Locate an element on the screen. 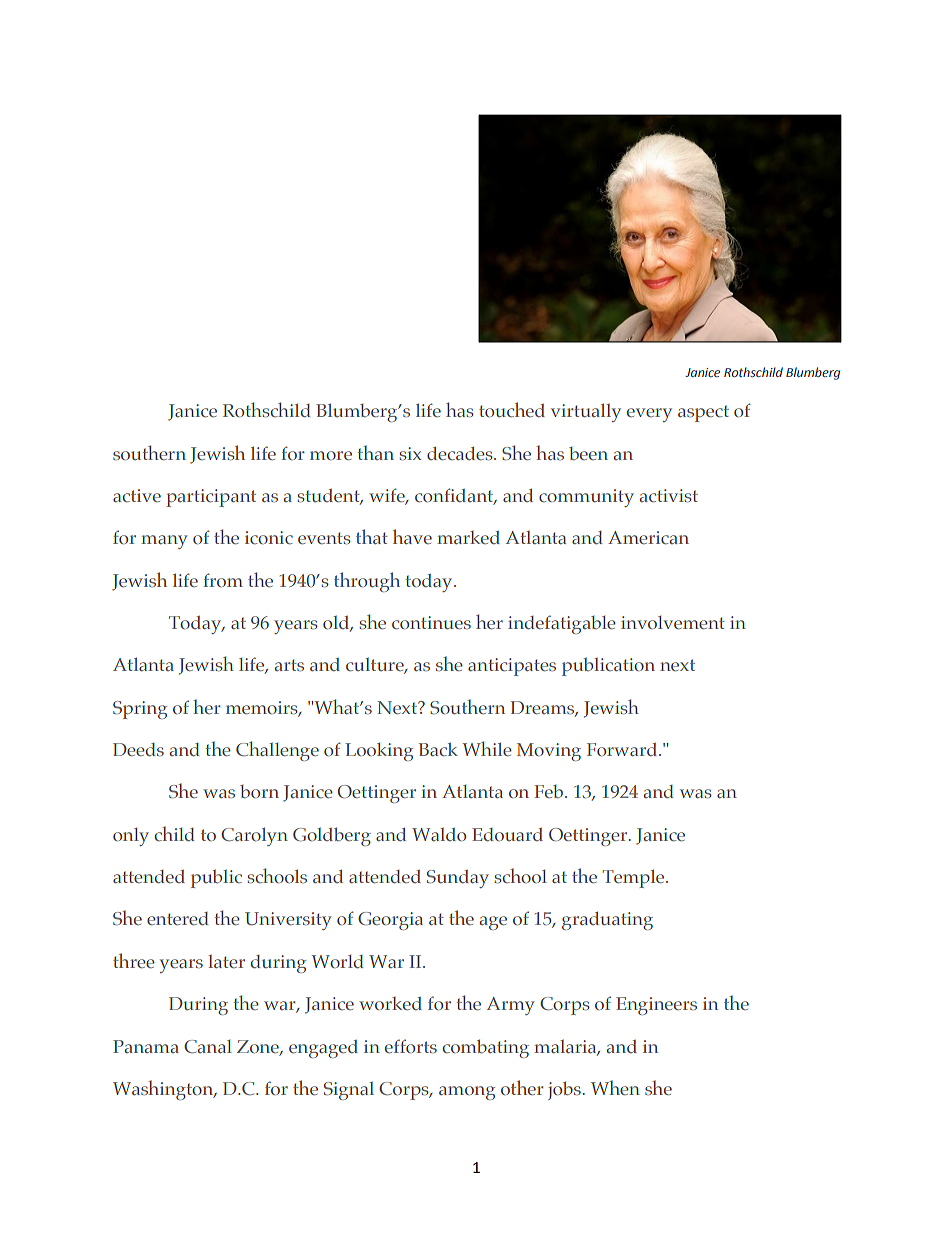 The height and width of the screenshot is (1233, 952). six is located at coordinates (410, 453).
